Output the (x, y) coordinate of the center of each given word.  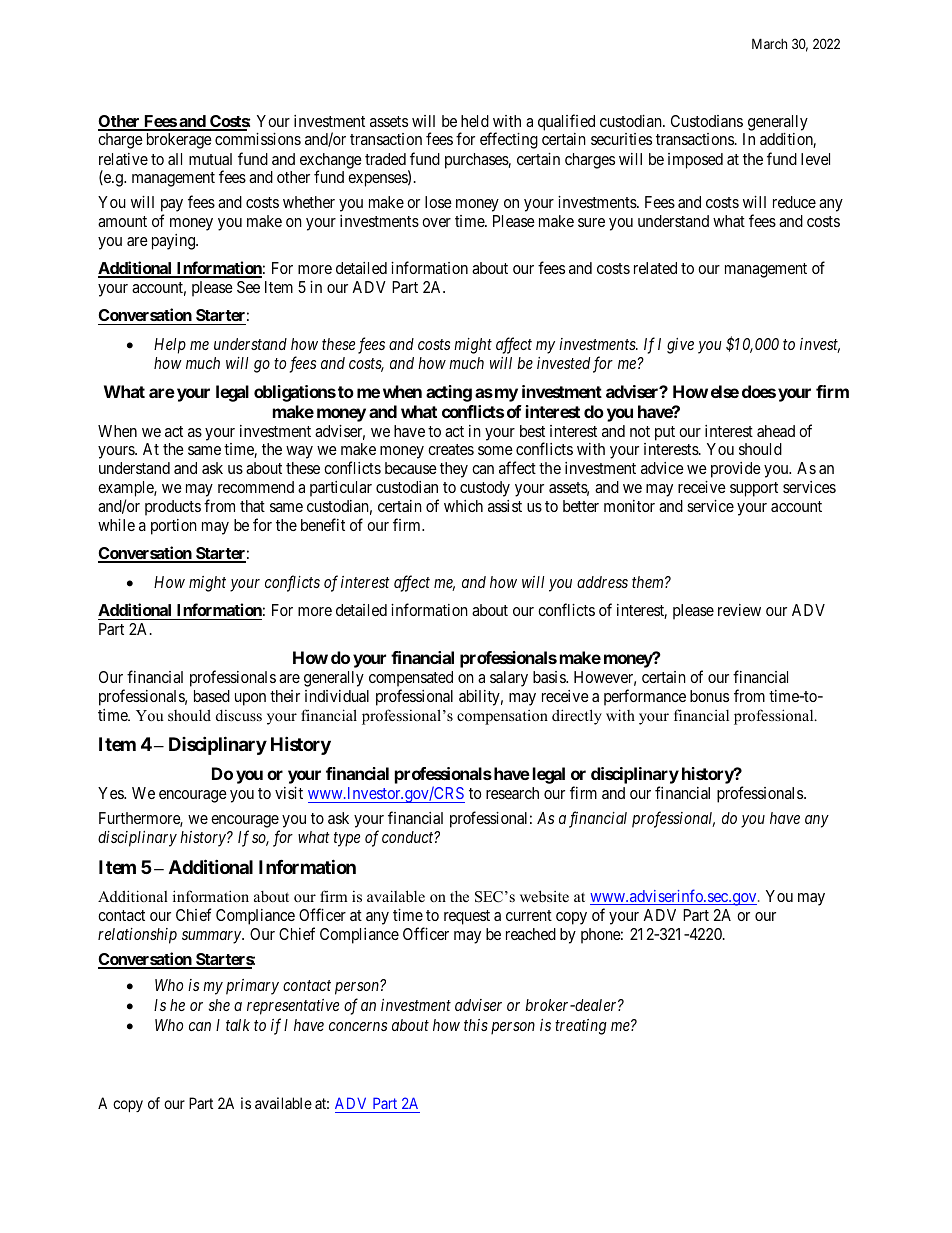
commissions (258, 139)
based (212, 696)
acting (449, 393)
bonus (709, 696)
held (475, 121)
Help (170, 346)
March (769, 43)
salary (509, 679)
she (219, 1005)
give (680, 346)
